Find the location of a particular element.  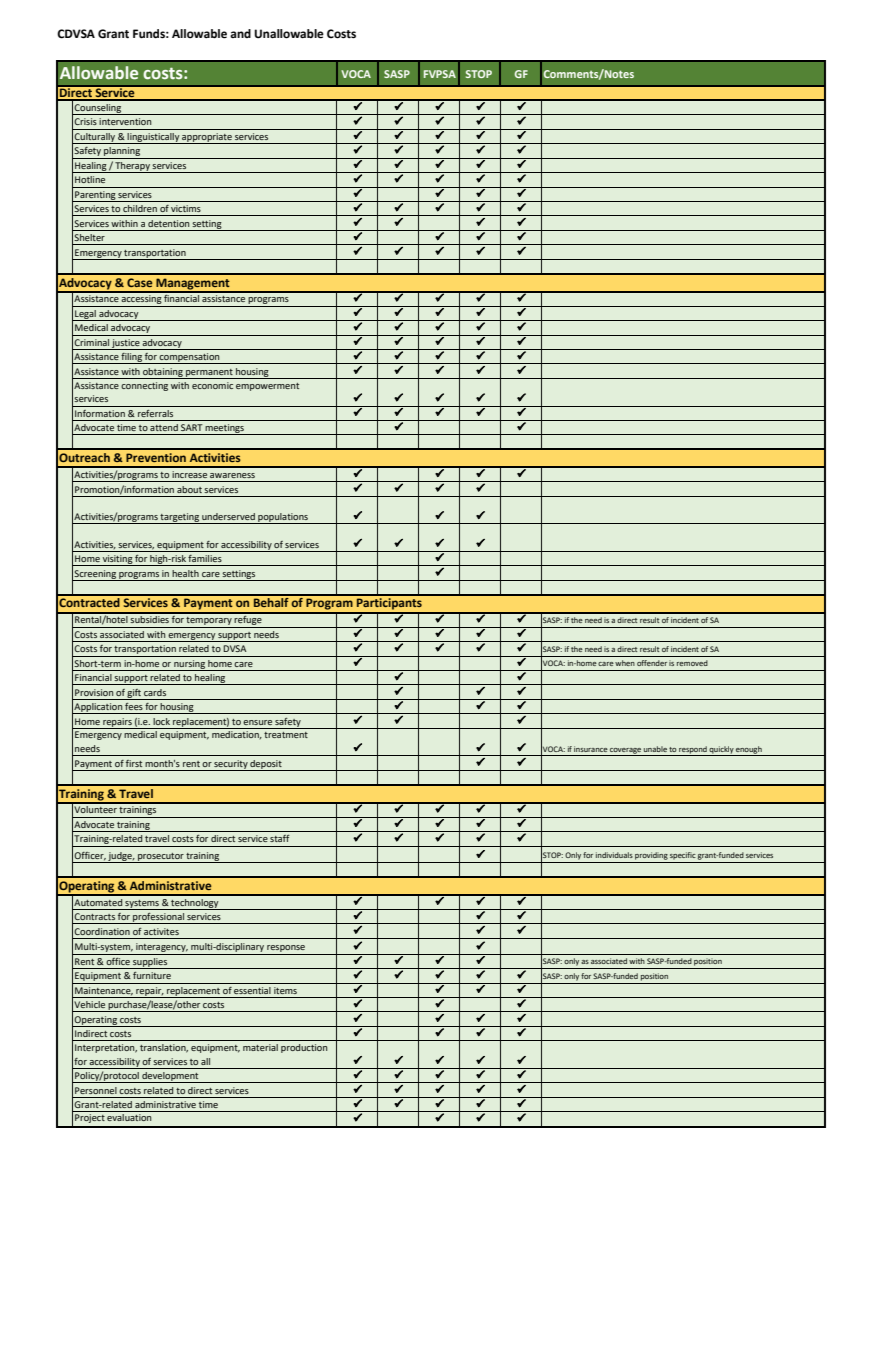

justice is located at coordinates (126, 344).
